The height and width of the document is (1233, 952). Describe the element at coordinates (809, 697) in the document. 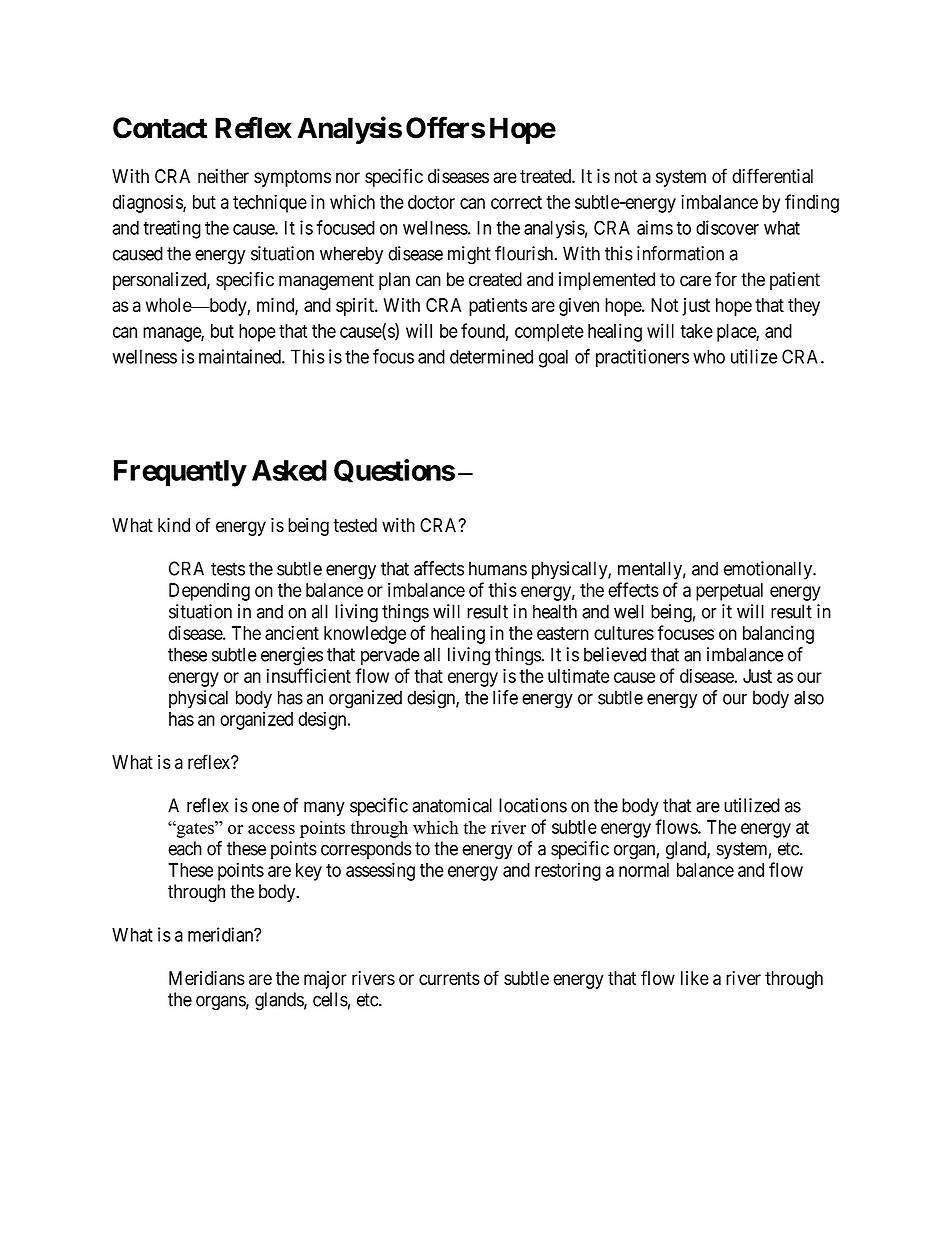

I see `also` at that location.
